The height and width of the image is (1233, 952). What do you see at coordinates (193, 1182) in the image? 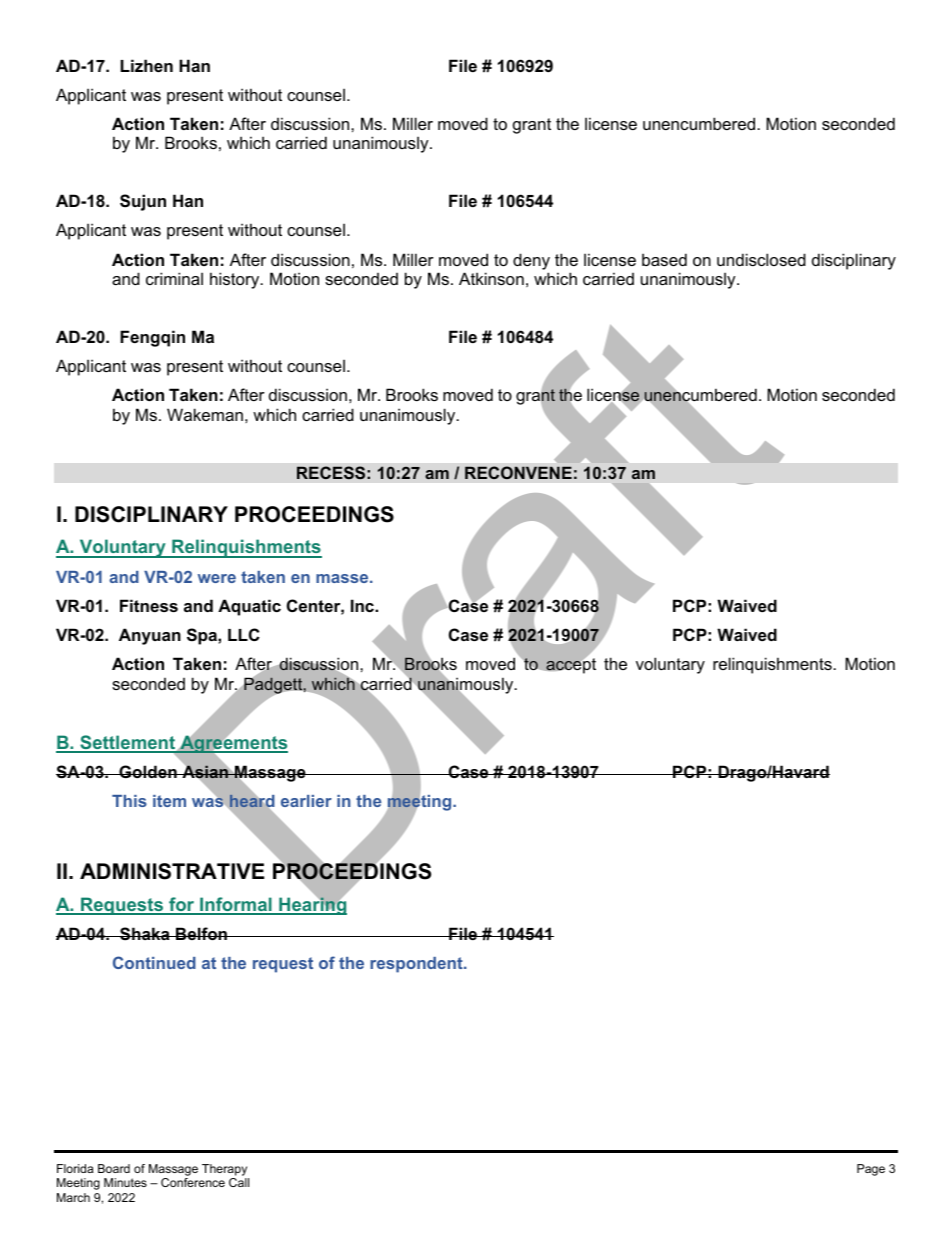
I see `Conference` at bounding box center [193, 1182].
